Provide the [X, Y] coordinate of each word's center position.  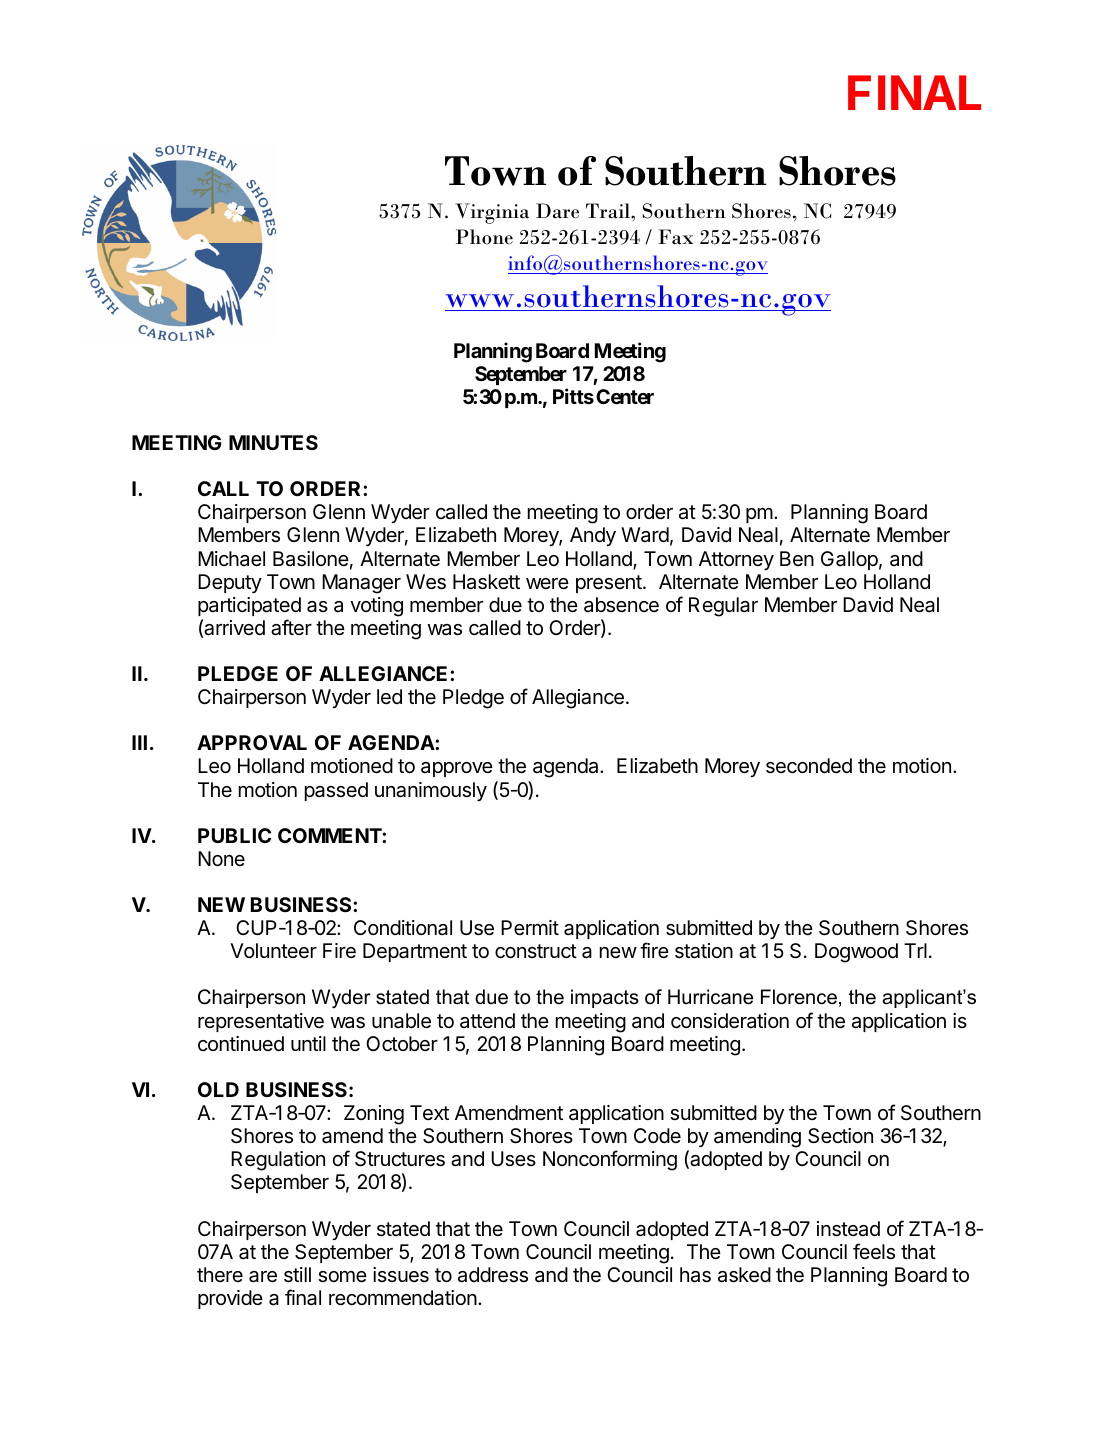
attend [487, 1021]
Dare [557, 211]
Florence [799, 997]
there [220, 1274]
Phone [484, 237]
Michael [231, 559]
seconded [809, 766]
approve [457, 769]
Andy [593, 536]
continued [241, 1043]
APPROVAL [252, 742]
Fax [676, 237]
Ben [797, 558]
